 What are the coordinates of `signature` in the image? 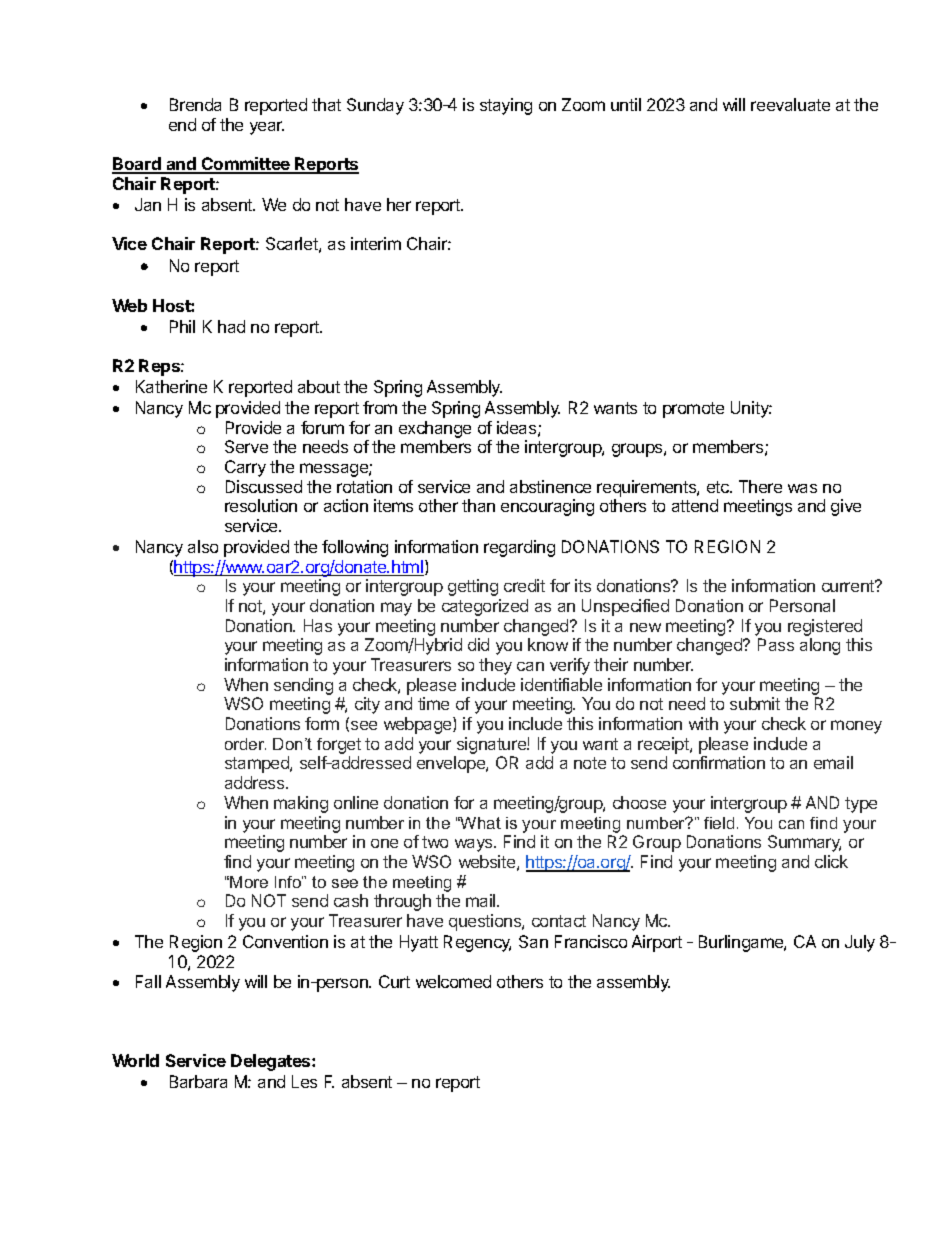 It's located at (492, 745).
